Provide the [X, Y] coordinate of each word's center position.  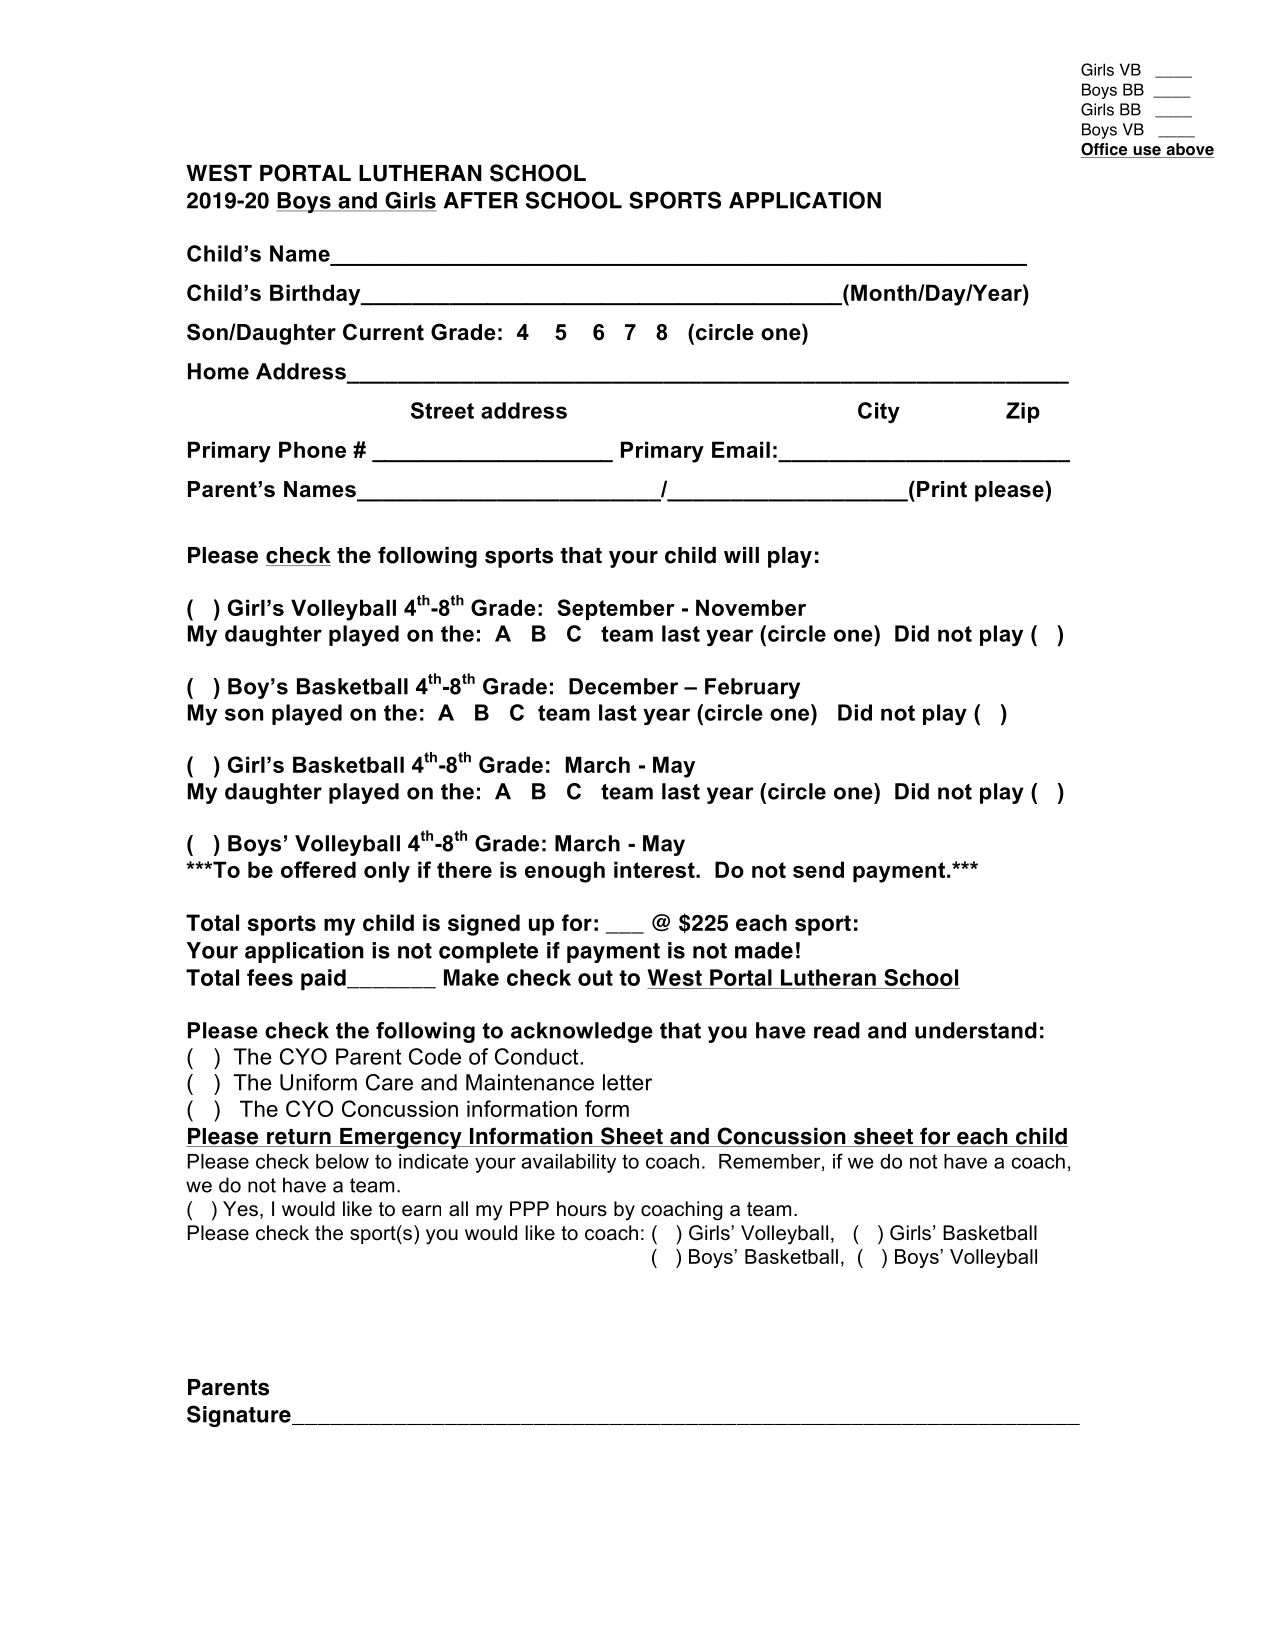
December [623, 686]
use [1147, 152]
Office [1105, 150]
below [342, 1161]
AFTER [481, 200]
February [752, 688]
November [751, 607]
